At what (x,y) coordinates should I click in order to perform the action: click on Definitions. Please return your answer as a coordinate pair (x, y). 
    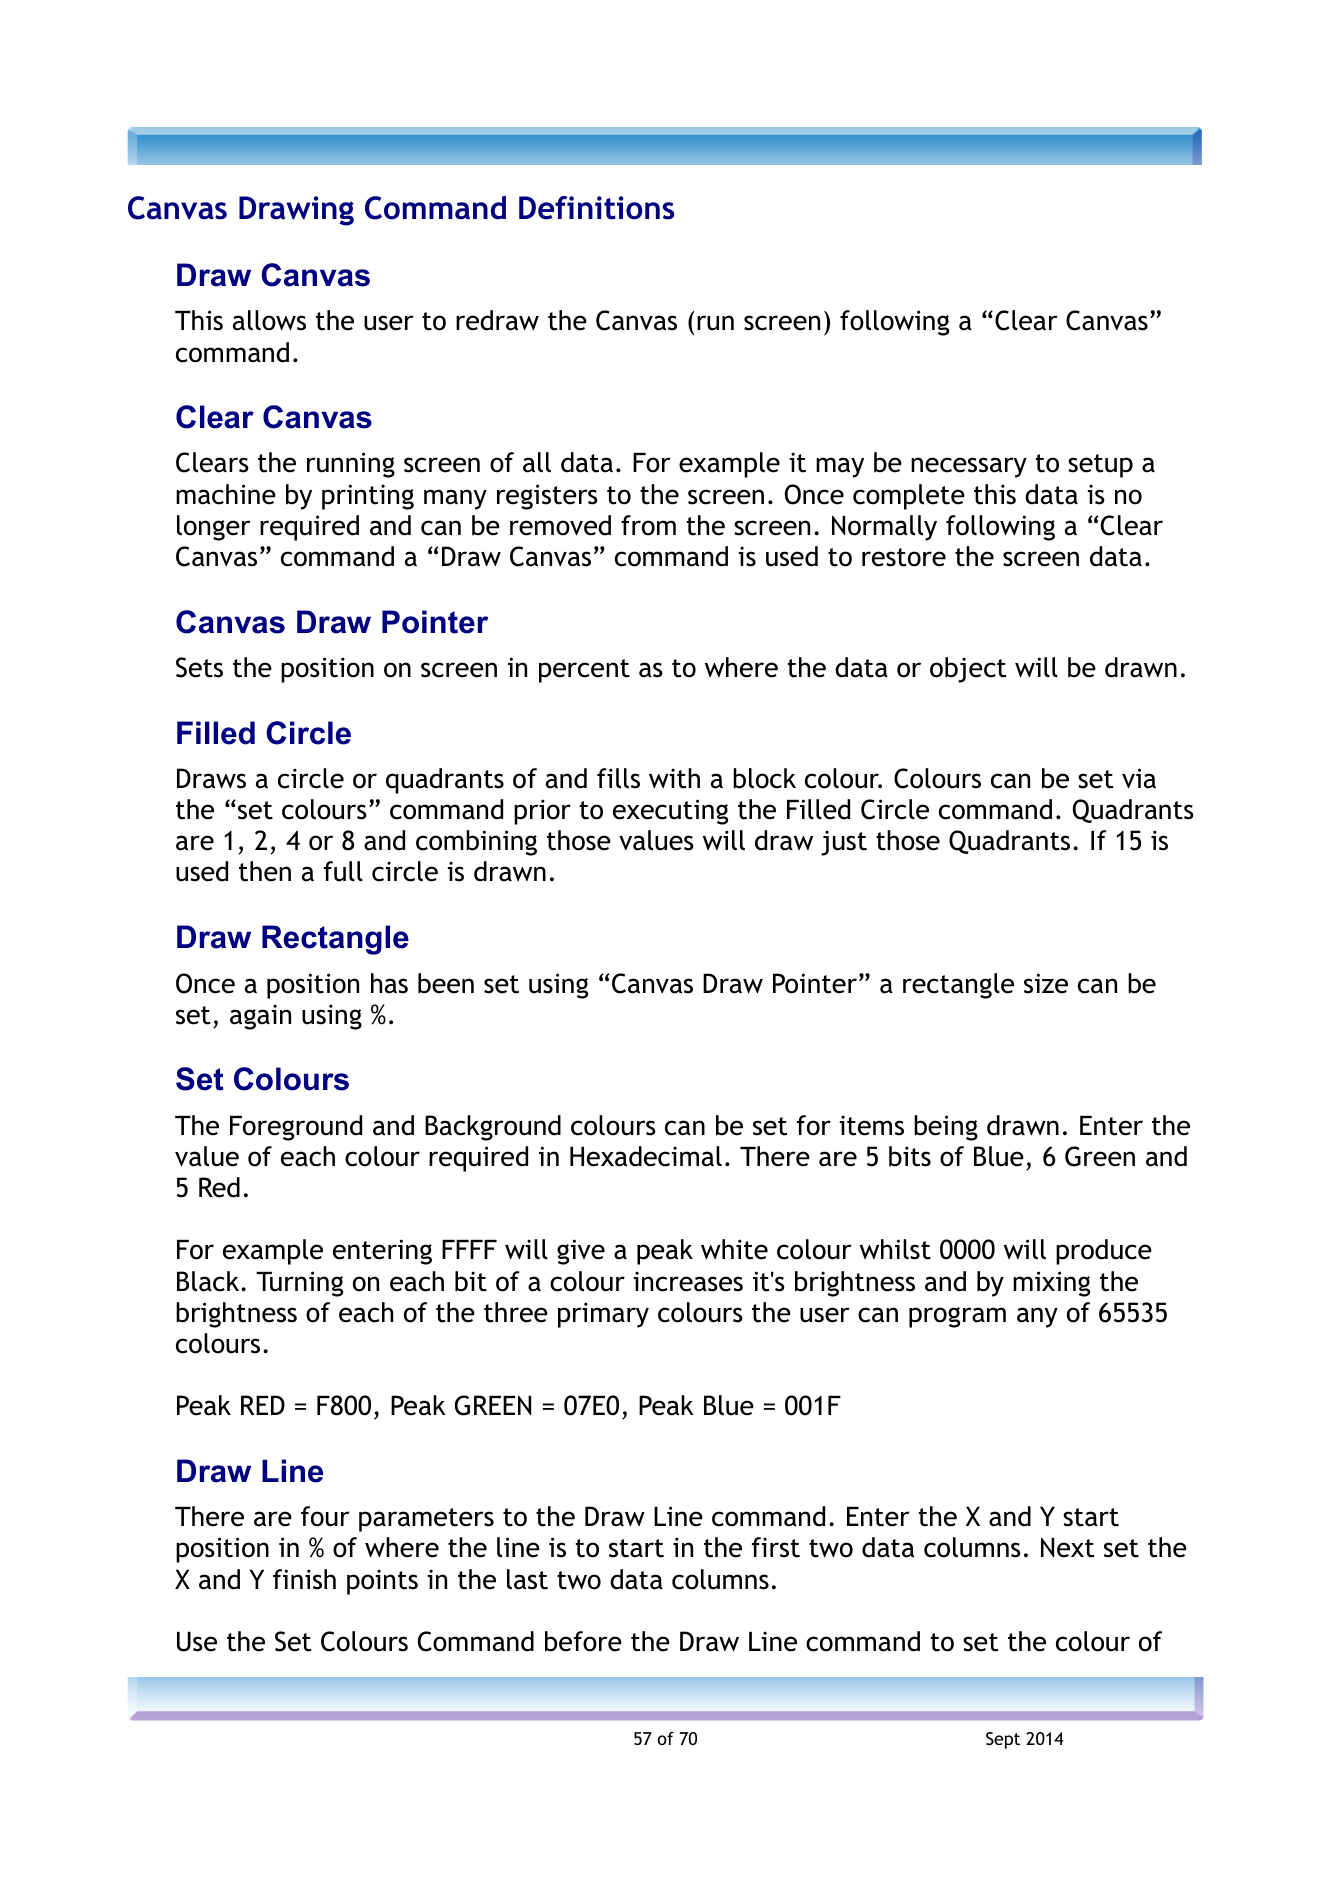
    Looking at the image, I should click on (596, 208).
